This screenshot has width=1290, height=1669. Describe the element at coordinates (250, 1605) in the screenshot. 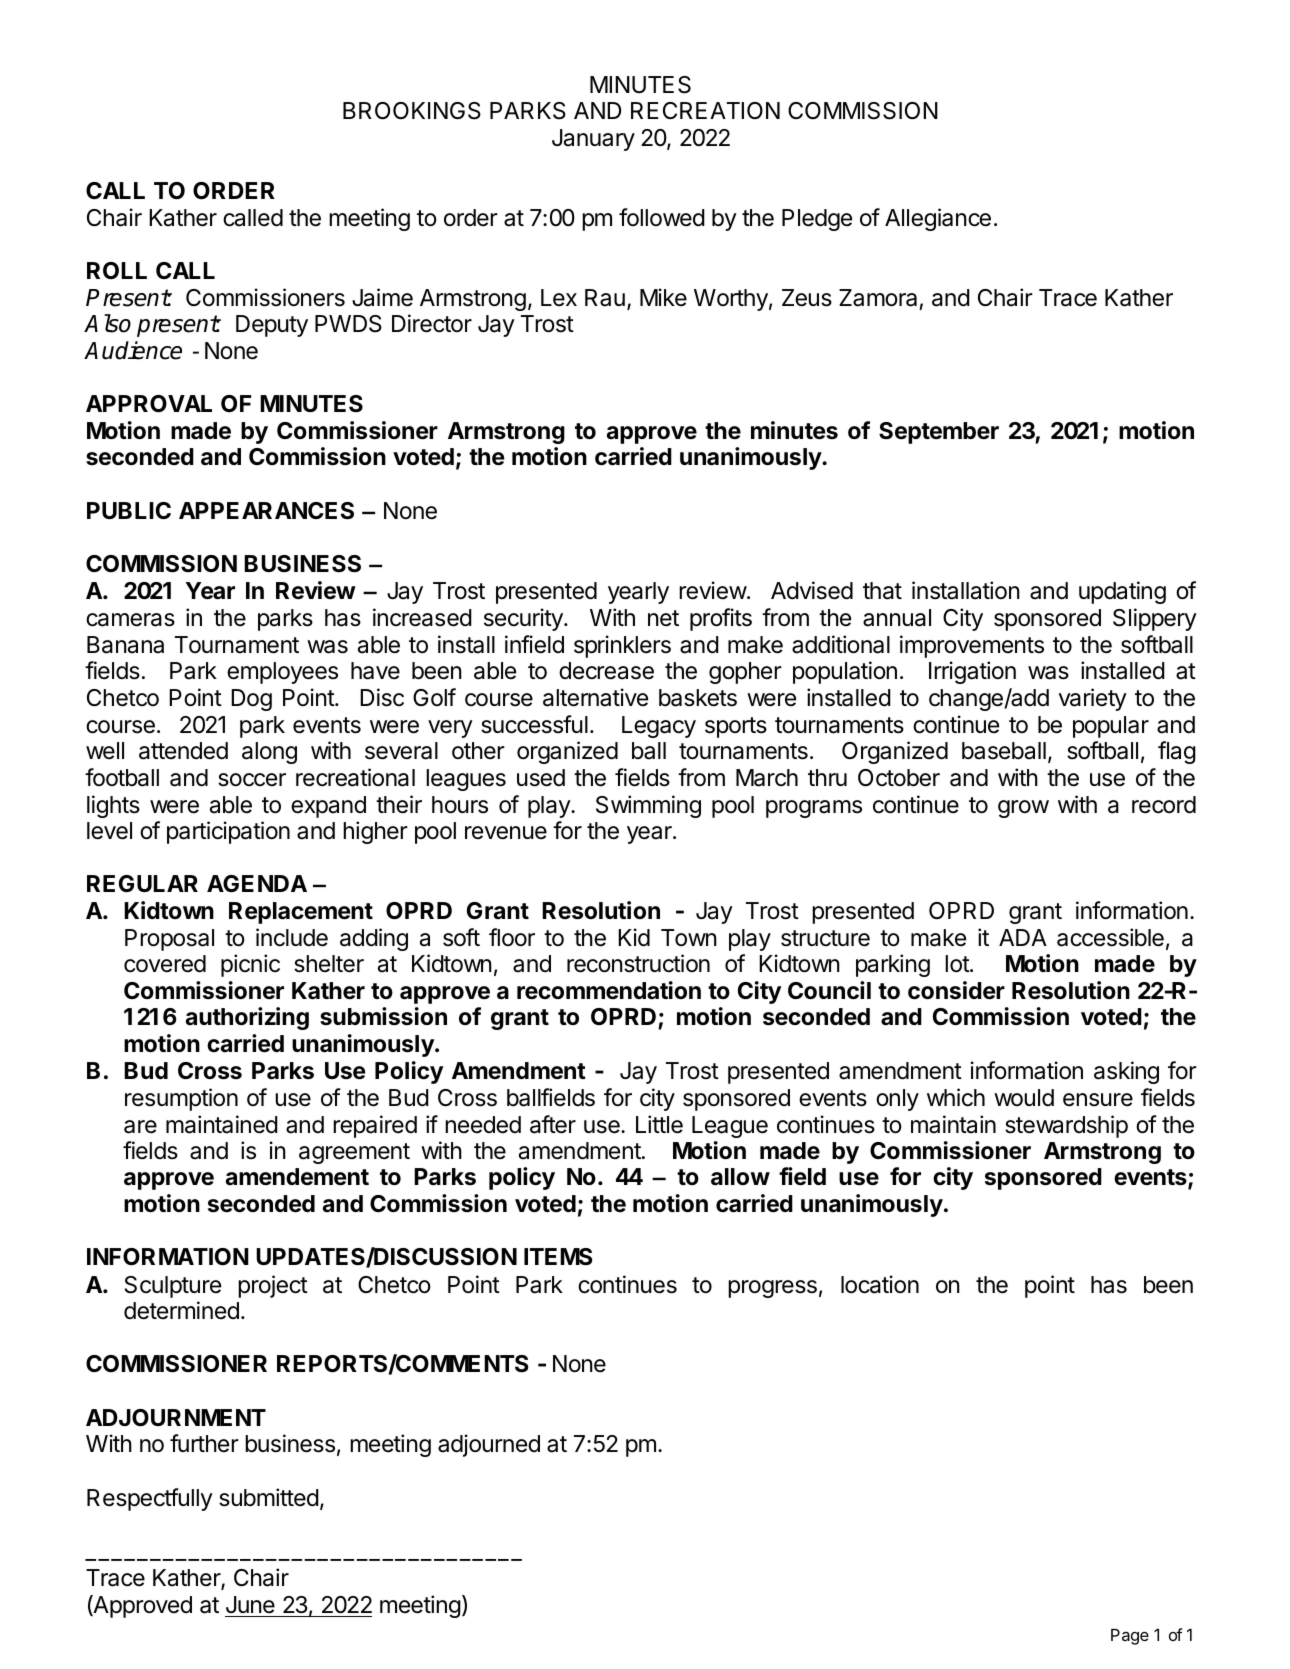

I see `June` at that location.
